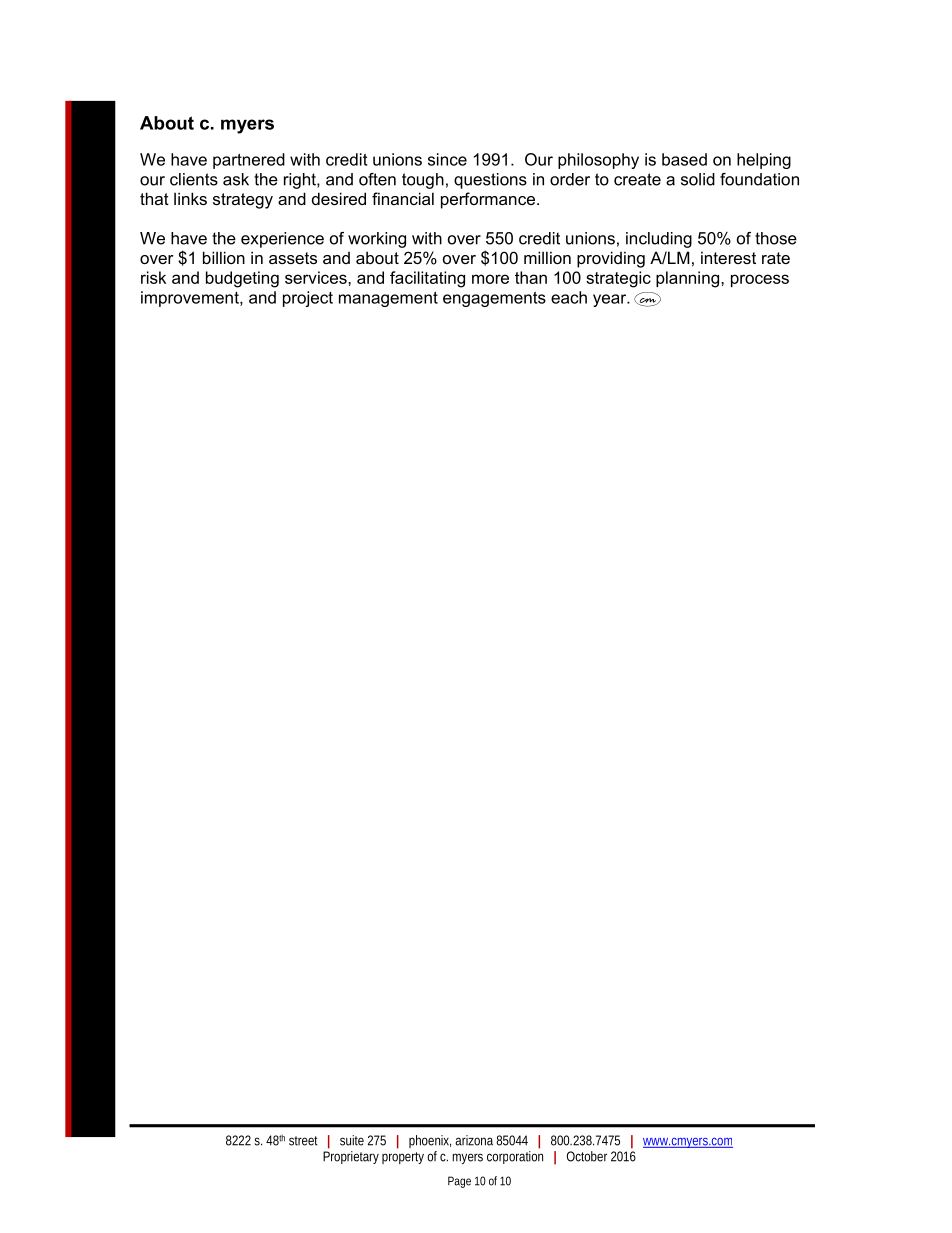 This screenshot has width=952, height=1233. I want to click on October, so click(587, 1156).
